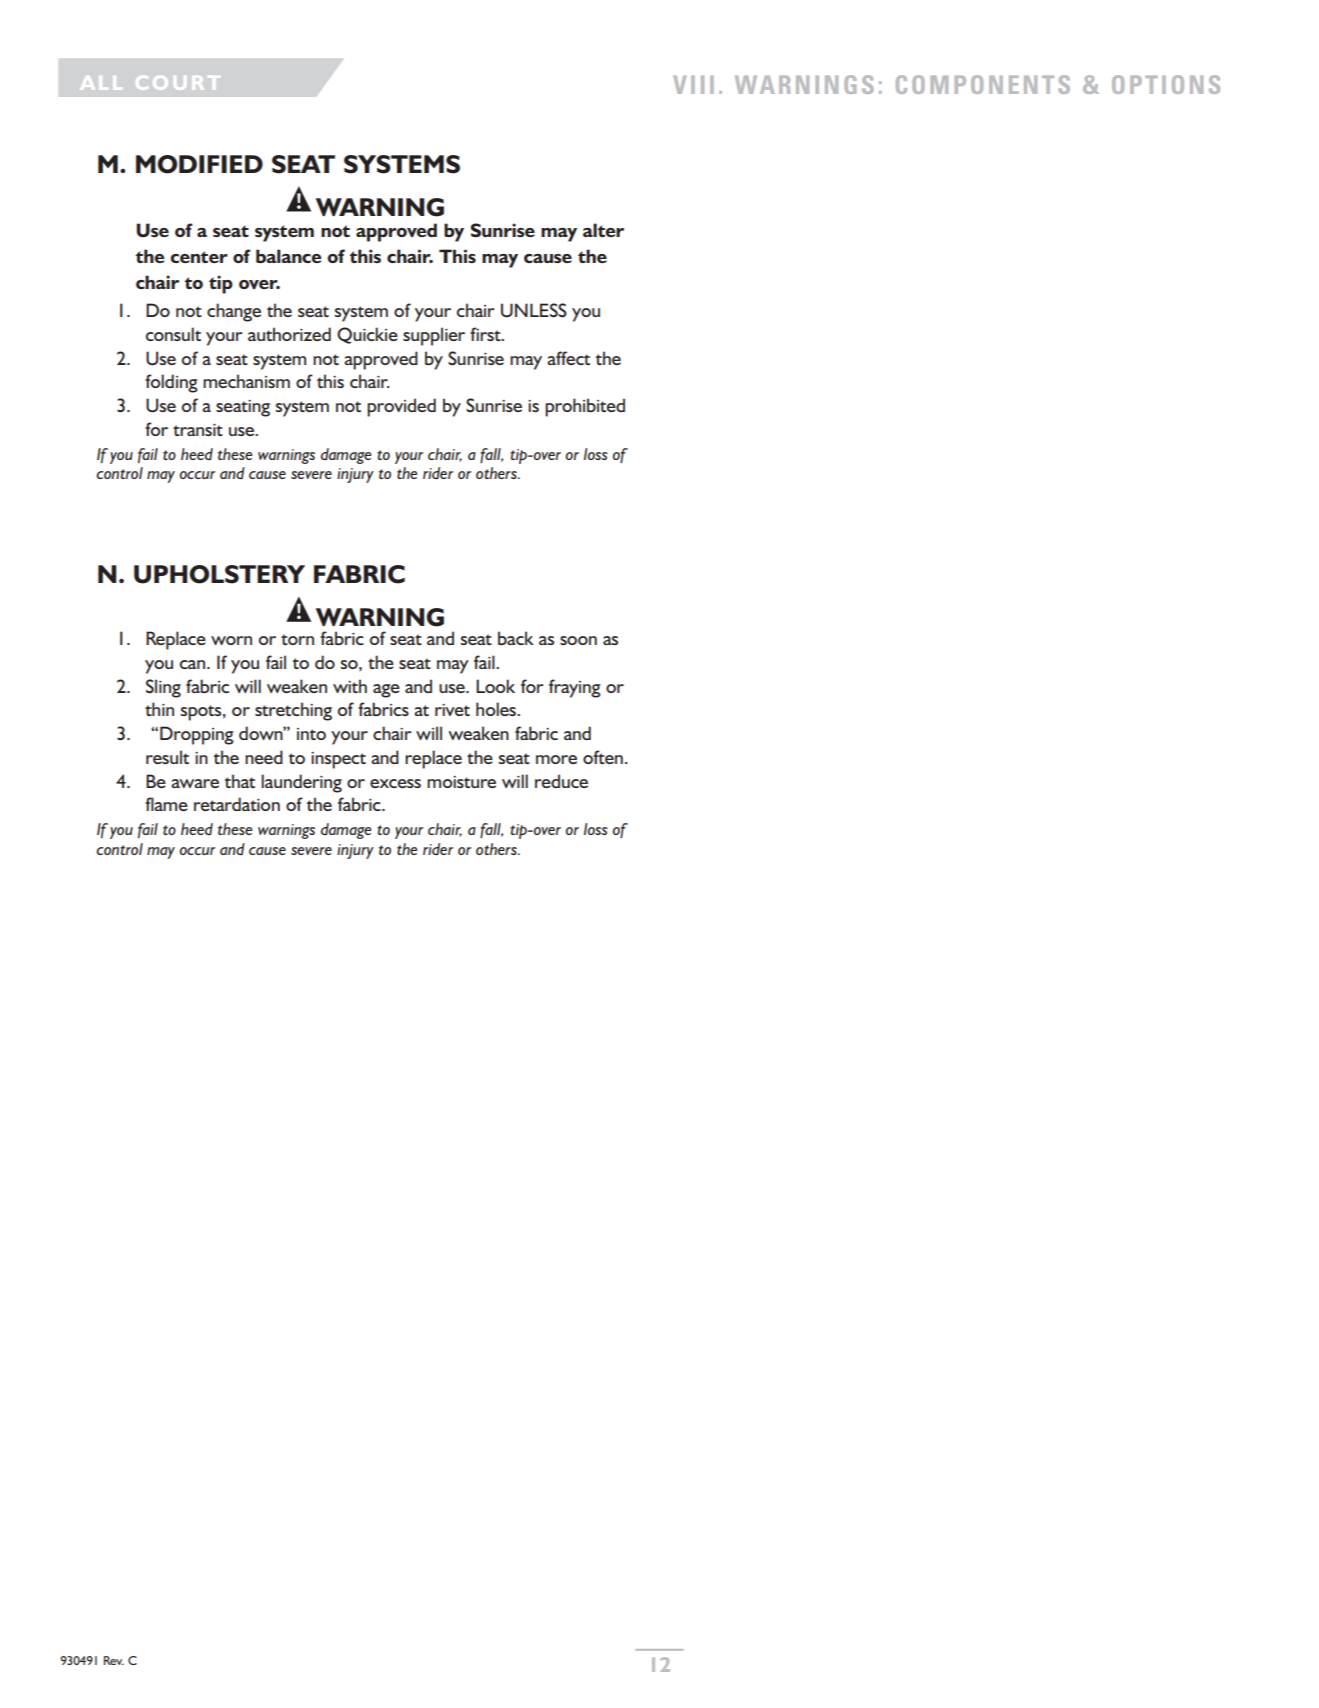 The width and height of the image is (1319, 1708). I want to click on VIII, so click(693, 85).
